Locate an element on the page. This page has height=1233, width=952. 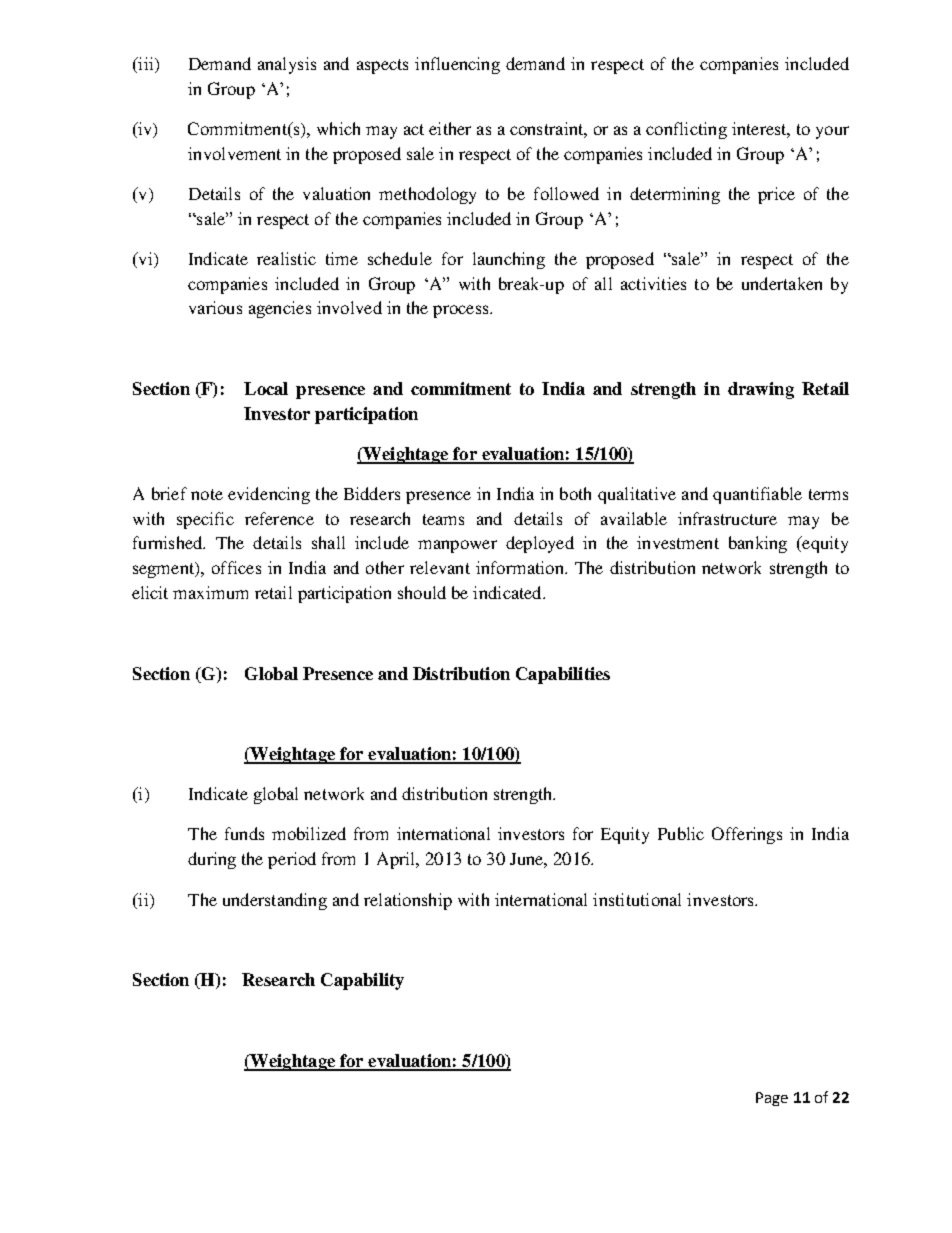
Capability is located at coordinates (362, 981).
